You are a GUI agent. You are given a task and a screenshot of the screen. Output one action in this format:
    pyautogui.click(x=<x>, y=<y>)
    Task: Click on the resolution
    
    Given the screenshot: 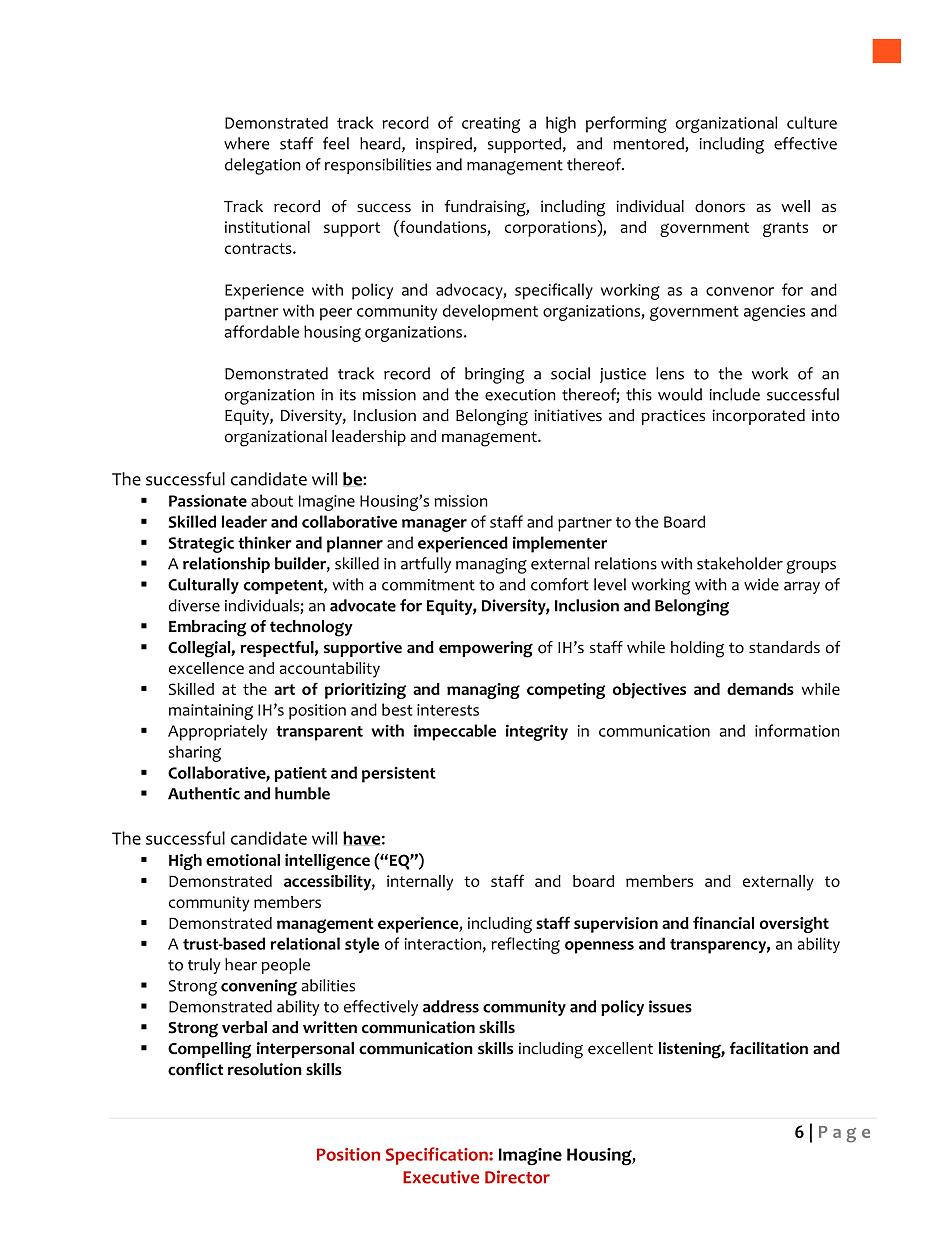 What is the action you would take?
    pyautogui.click(x=265, y=1069)
